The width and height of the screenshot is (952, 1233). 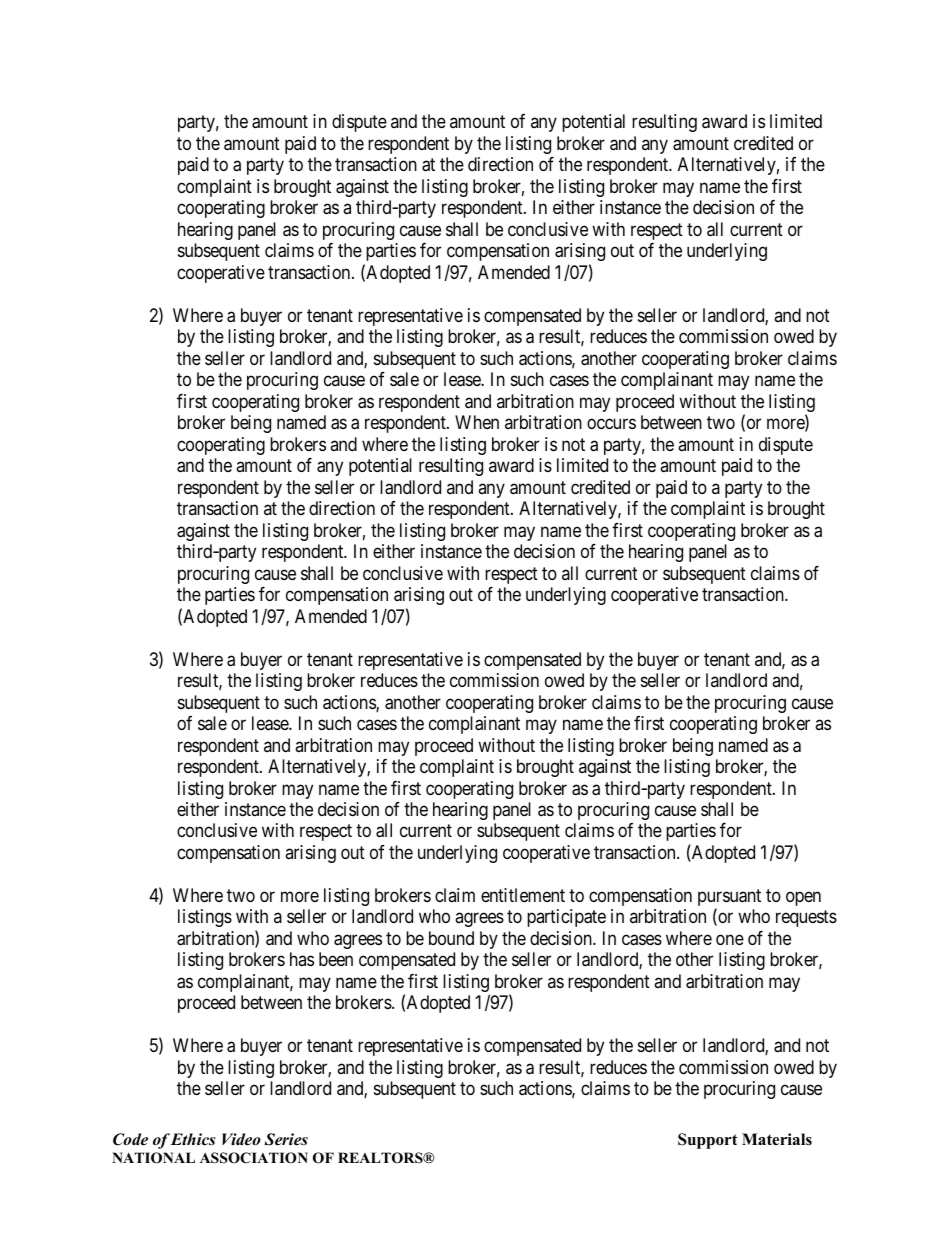 I want to click on open, so click(x=803, y=898).
